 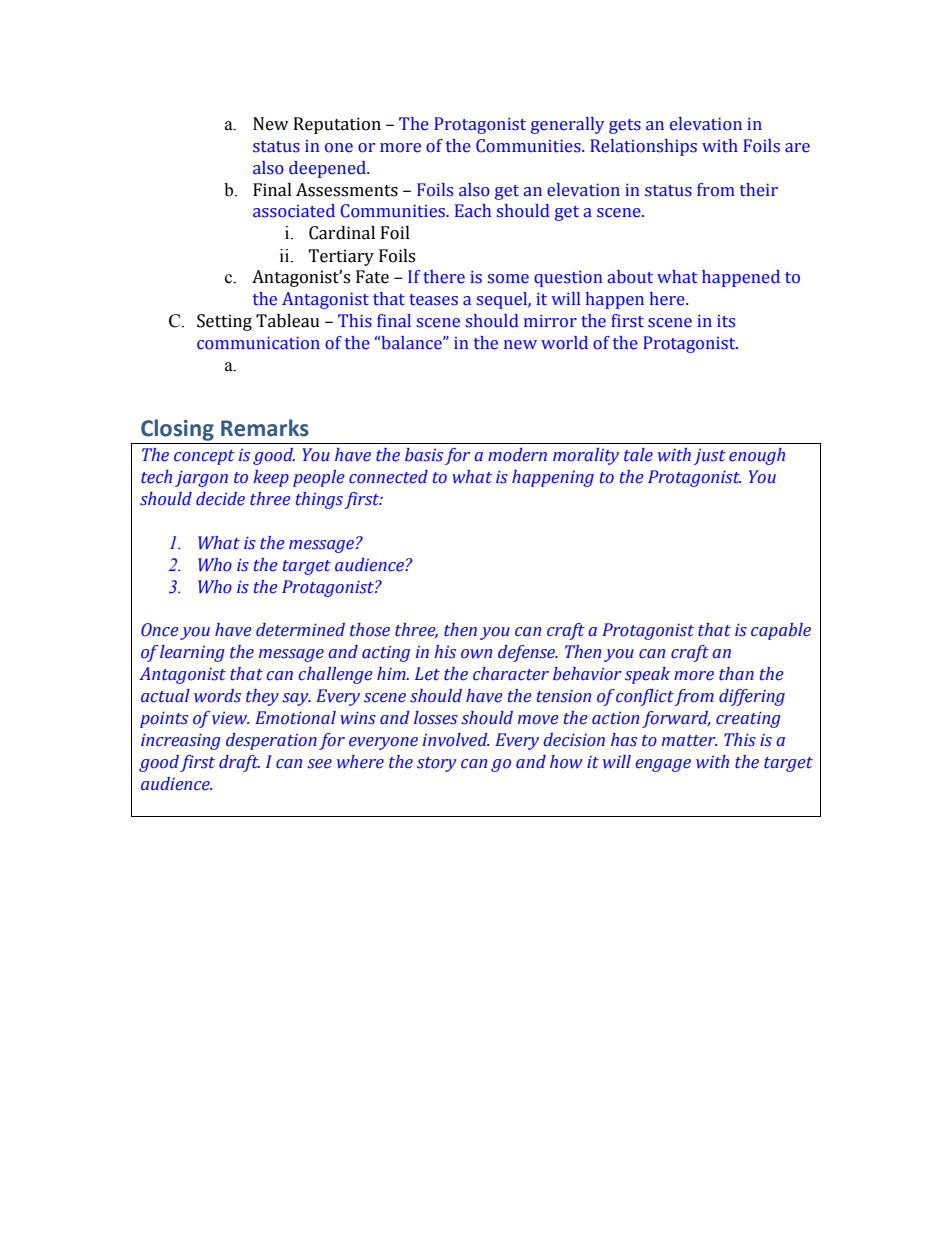 I want to click on deepened, so click(x=328, y=169).
